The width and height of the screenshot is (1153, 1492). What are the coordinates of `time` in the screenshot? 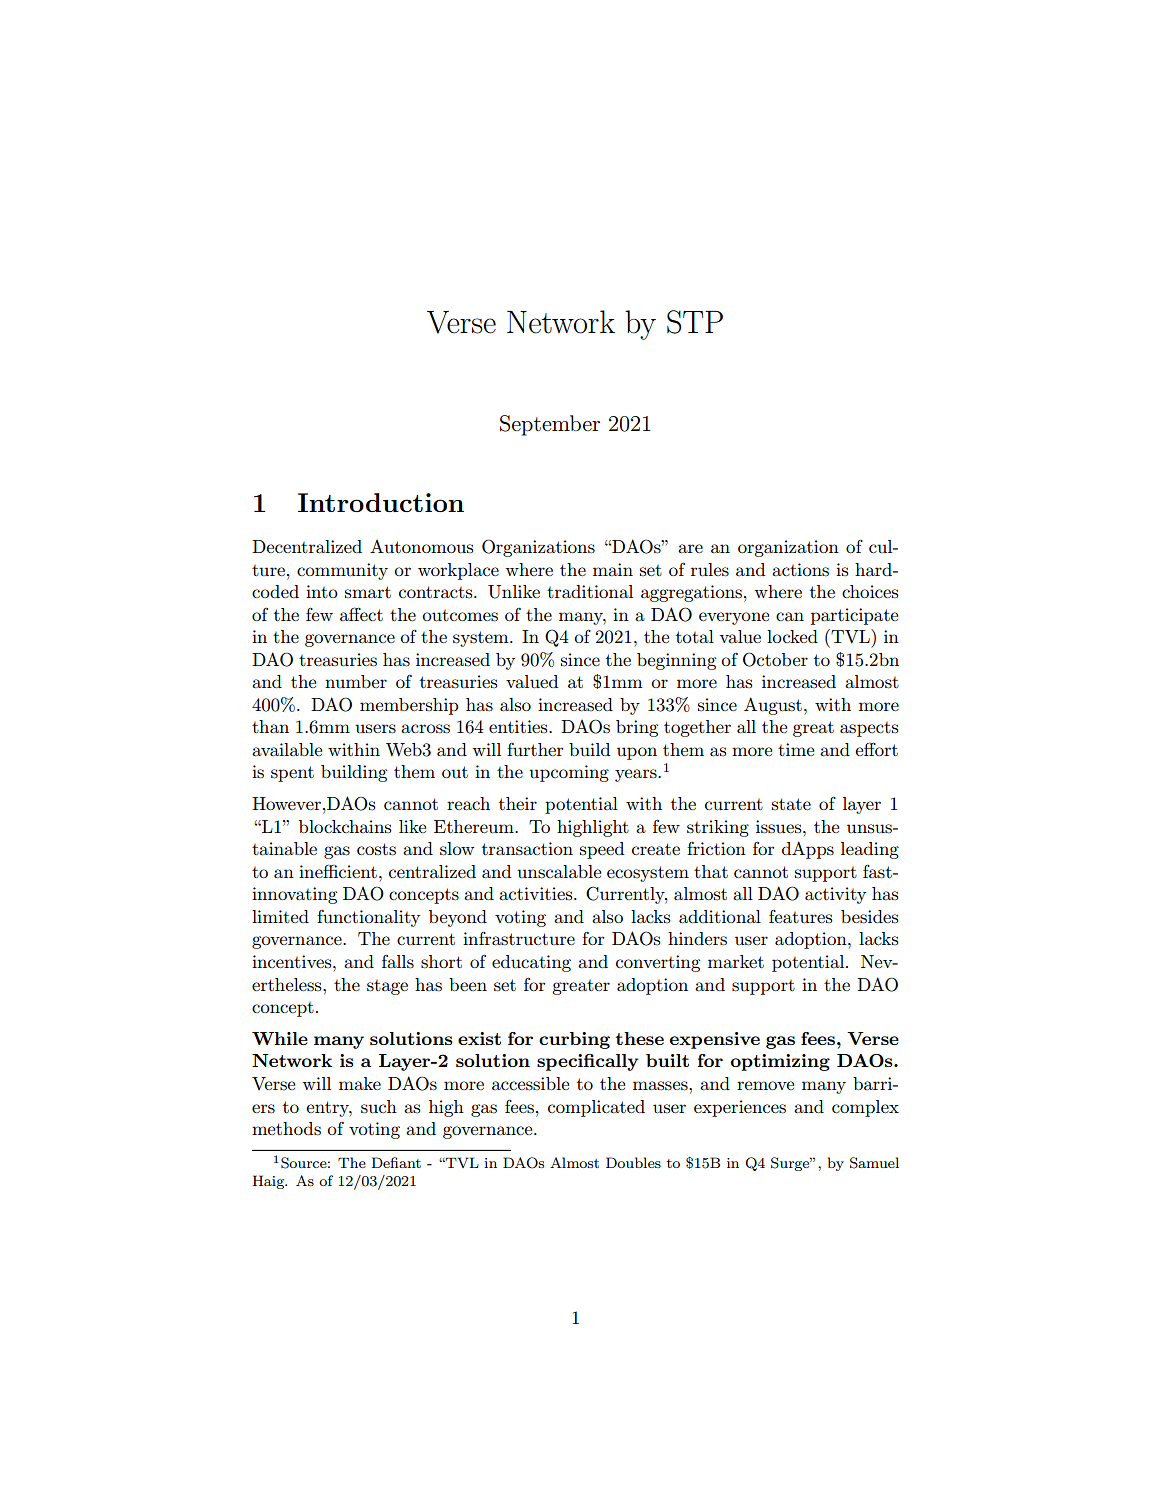 It's located at (796, 749).
